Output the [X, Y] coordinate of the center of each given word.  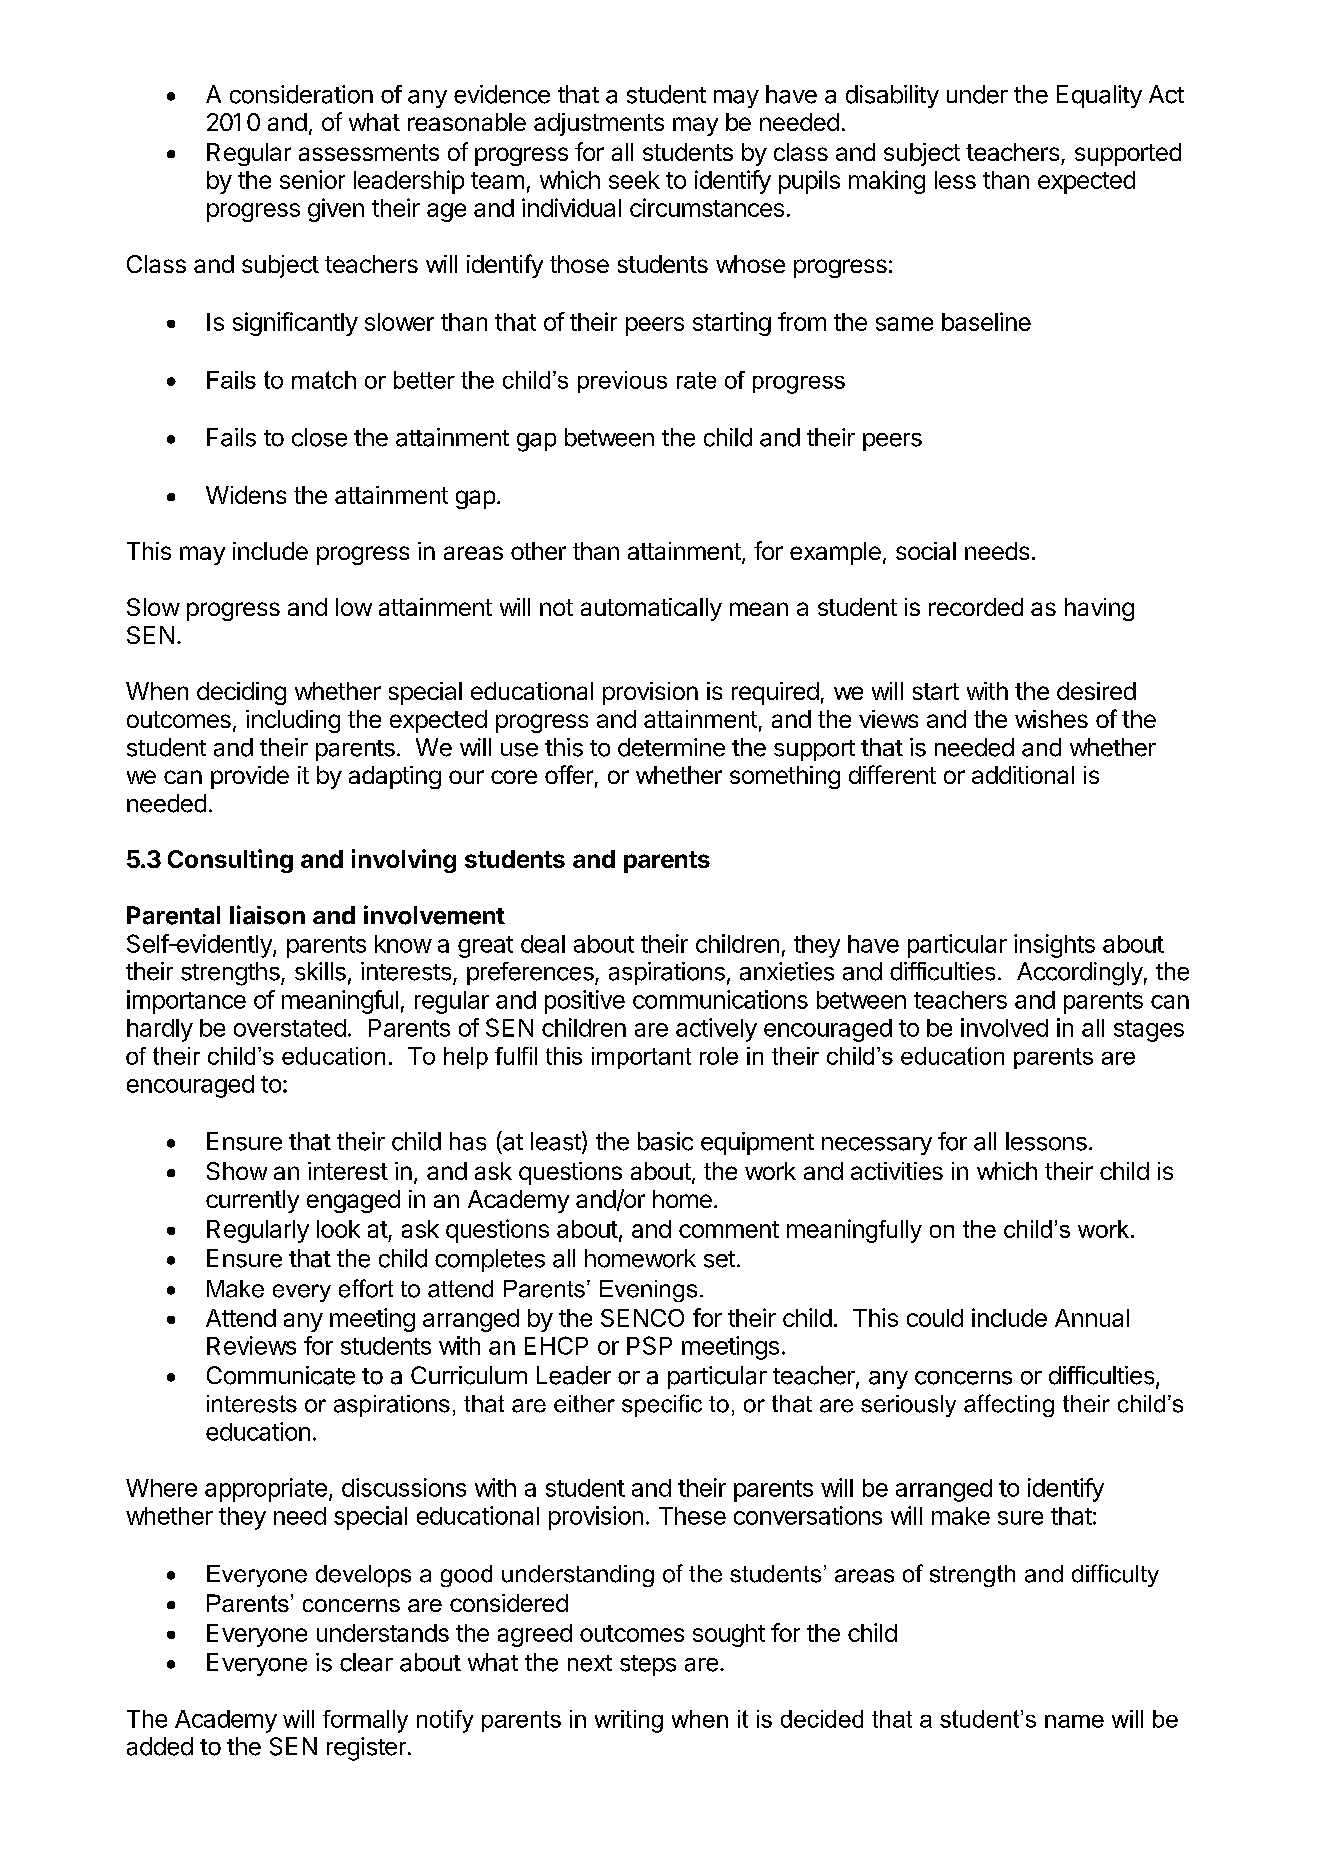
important [641, 1058]
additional [1023, 775]
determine [671, 747]
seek [634, 180]
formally [365, 1721]
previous [622, 382]
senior [312, 179]
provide [250, 777]
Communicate [281, 1375]
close [319, 437]
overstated [290, 1028]
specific [662, 1405]
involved [1004, 1027]
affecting [1009, 1405]
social [926, 551]
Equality [1099, 96]
